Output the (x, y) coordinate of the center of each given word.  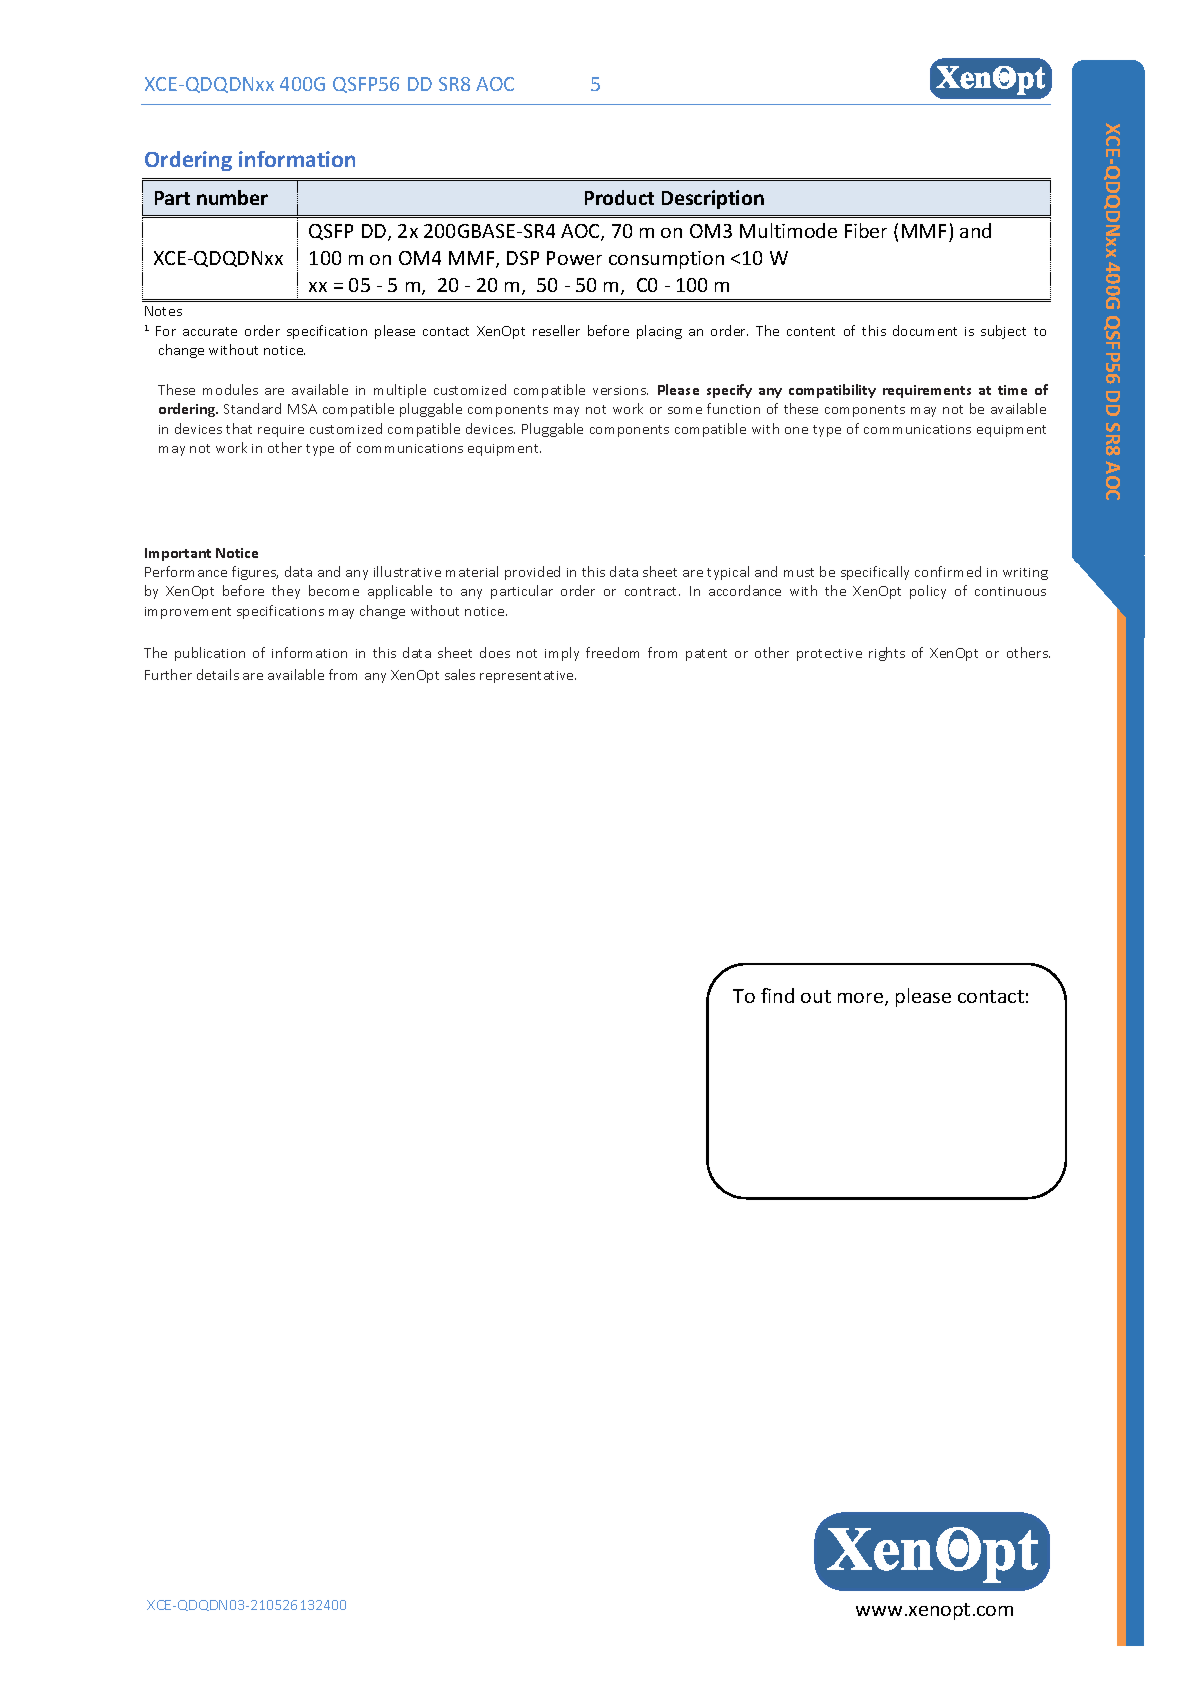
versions (620, 390)
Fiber (866, 230)
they (286, 592)
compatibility (832, 391)
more (862, 999)
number (232, 197)
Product (619, 197)
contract (652, 591)
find (777, 995)
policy (928, 592)
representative (528, 677)
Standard (252, 408)
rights (887, 654)
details (218, 674)
